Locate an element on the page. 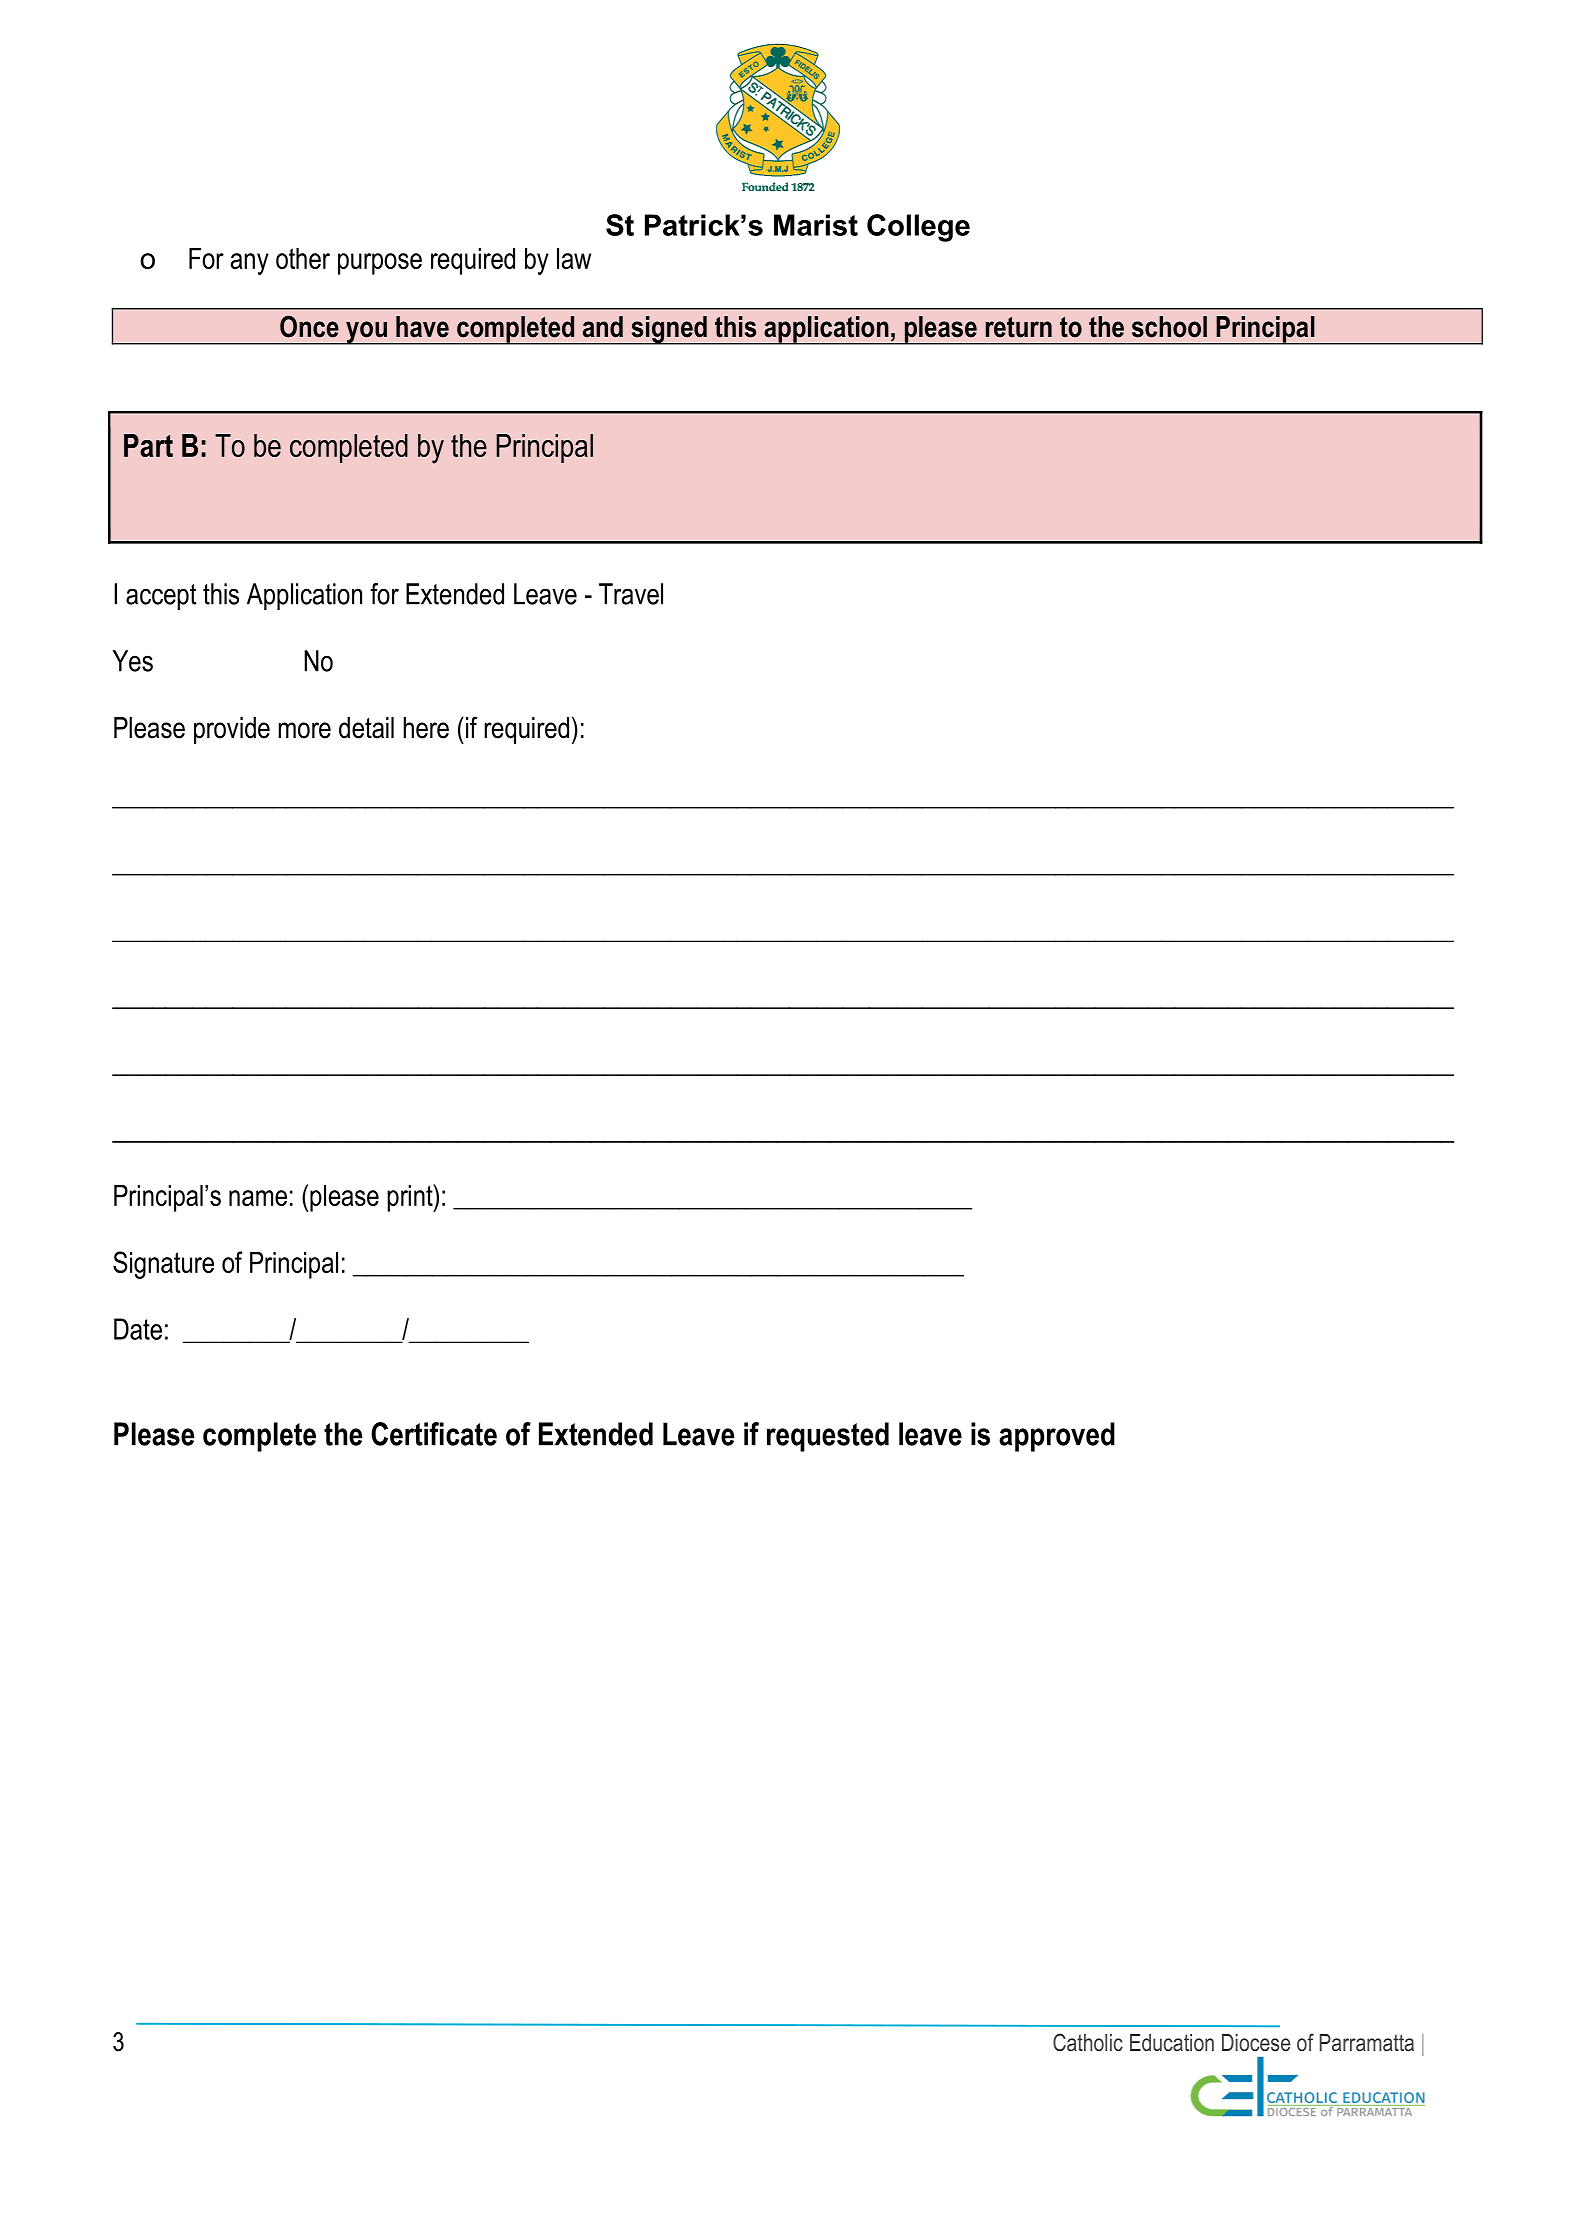 This document has height=2229, width=1576. signed is located at coordinates (669, 330).
